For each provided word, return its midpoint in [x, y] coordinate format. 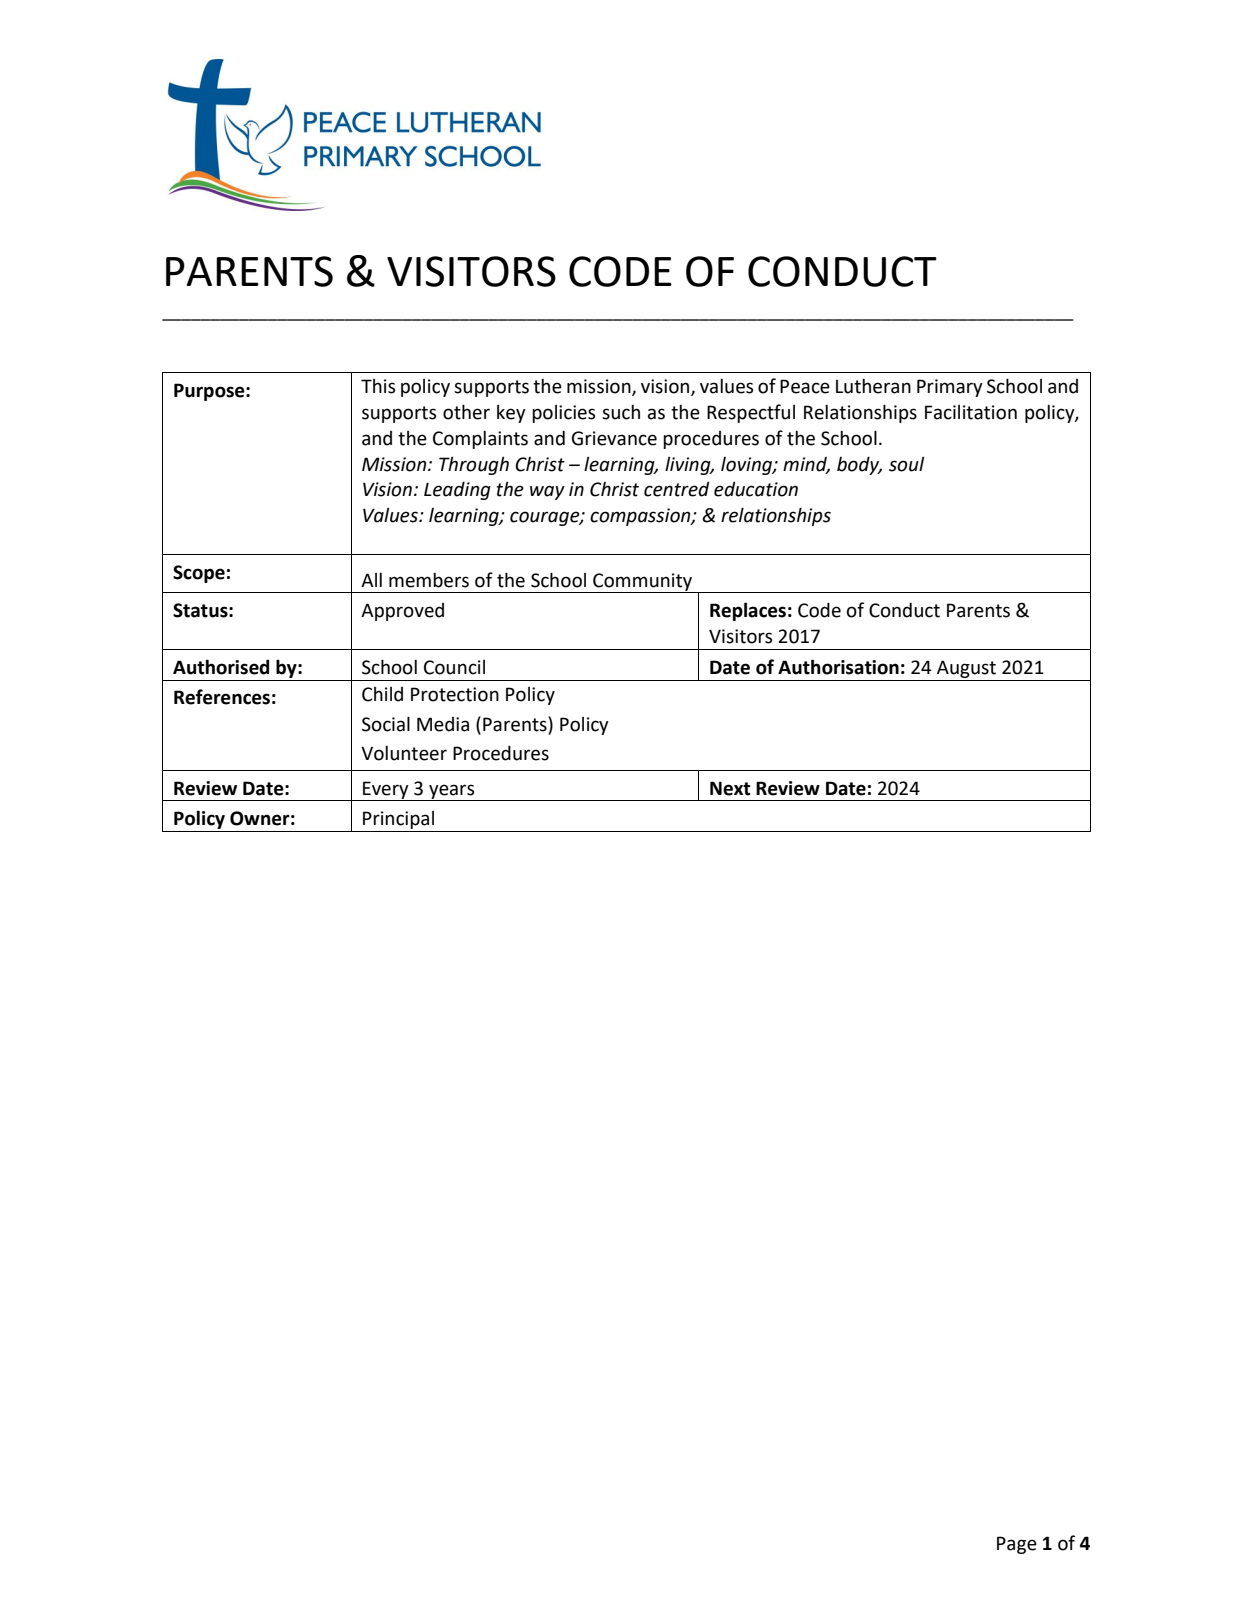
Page [1017, 1545]
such [621, 412]
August [966, 669]
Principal [399, 821]
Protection [455, 694]
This [378, 386]
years [452, 792]
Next [730, 788]
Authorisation [838, 667]
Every [386, 791]
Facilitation [971, 412]
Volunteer [404, 753]
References [222, 697]
